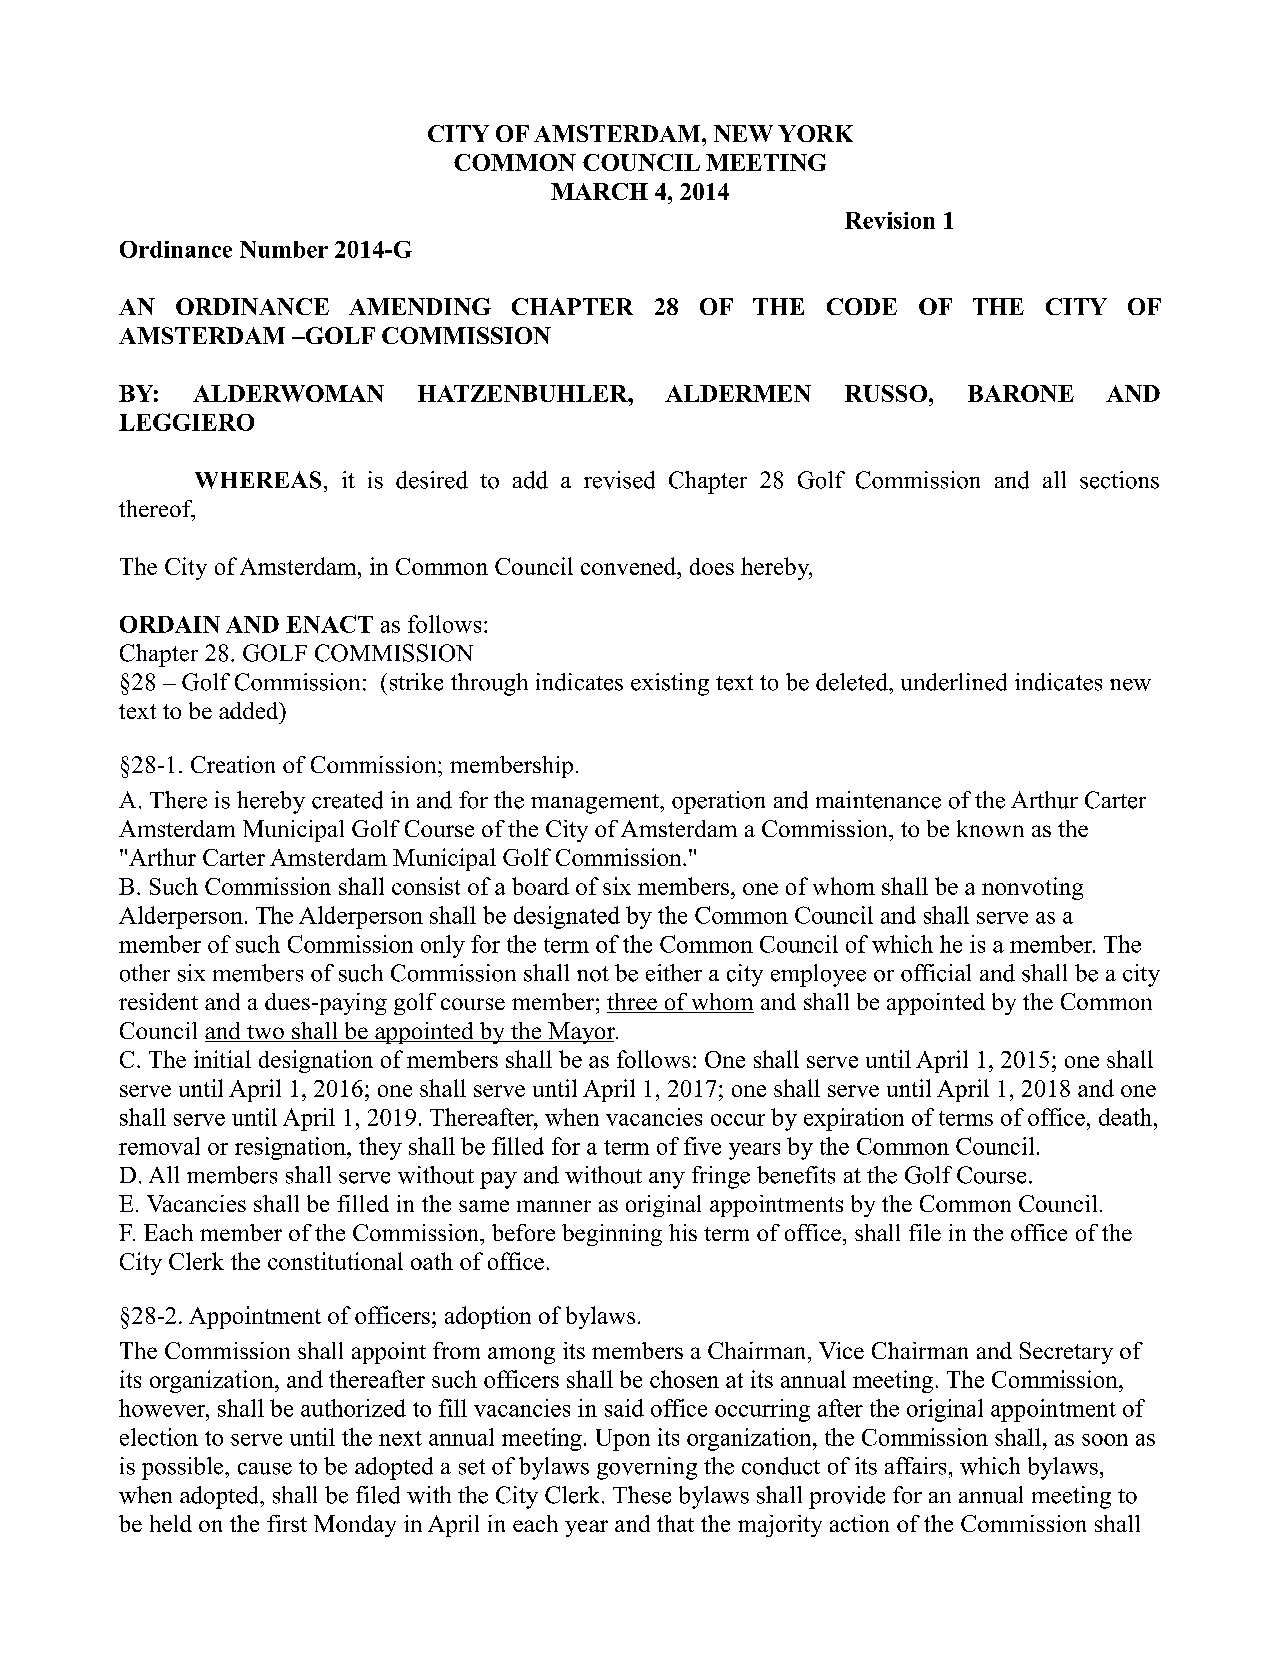 The image size is (1280, 1656). Describe the element at coordinates (599, 191) in the screenshot. I see `MARCH` at that location.
